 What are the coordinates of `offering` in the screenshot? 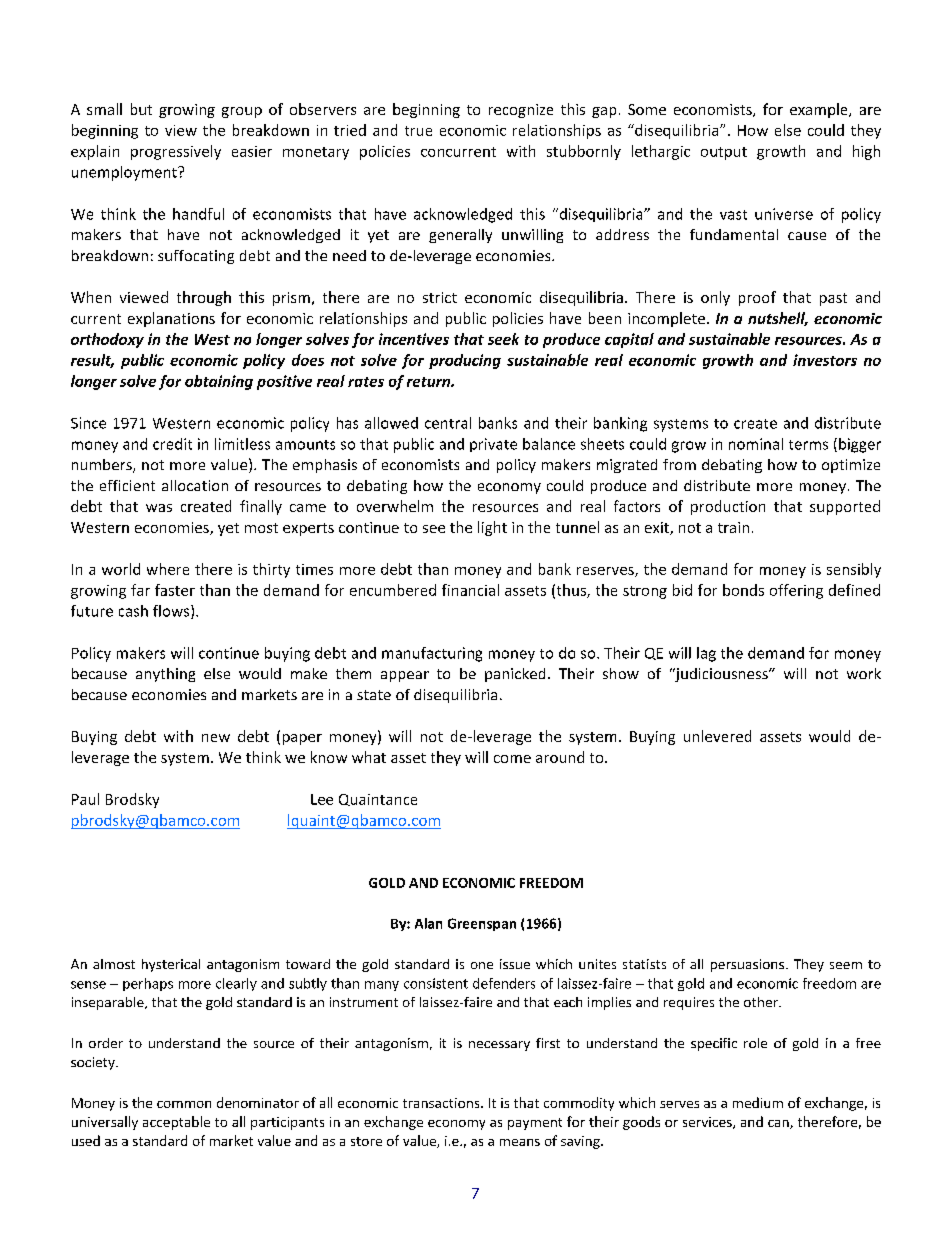 It's located at (796, 591).
